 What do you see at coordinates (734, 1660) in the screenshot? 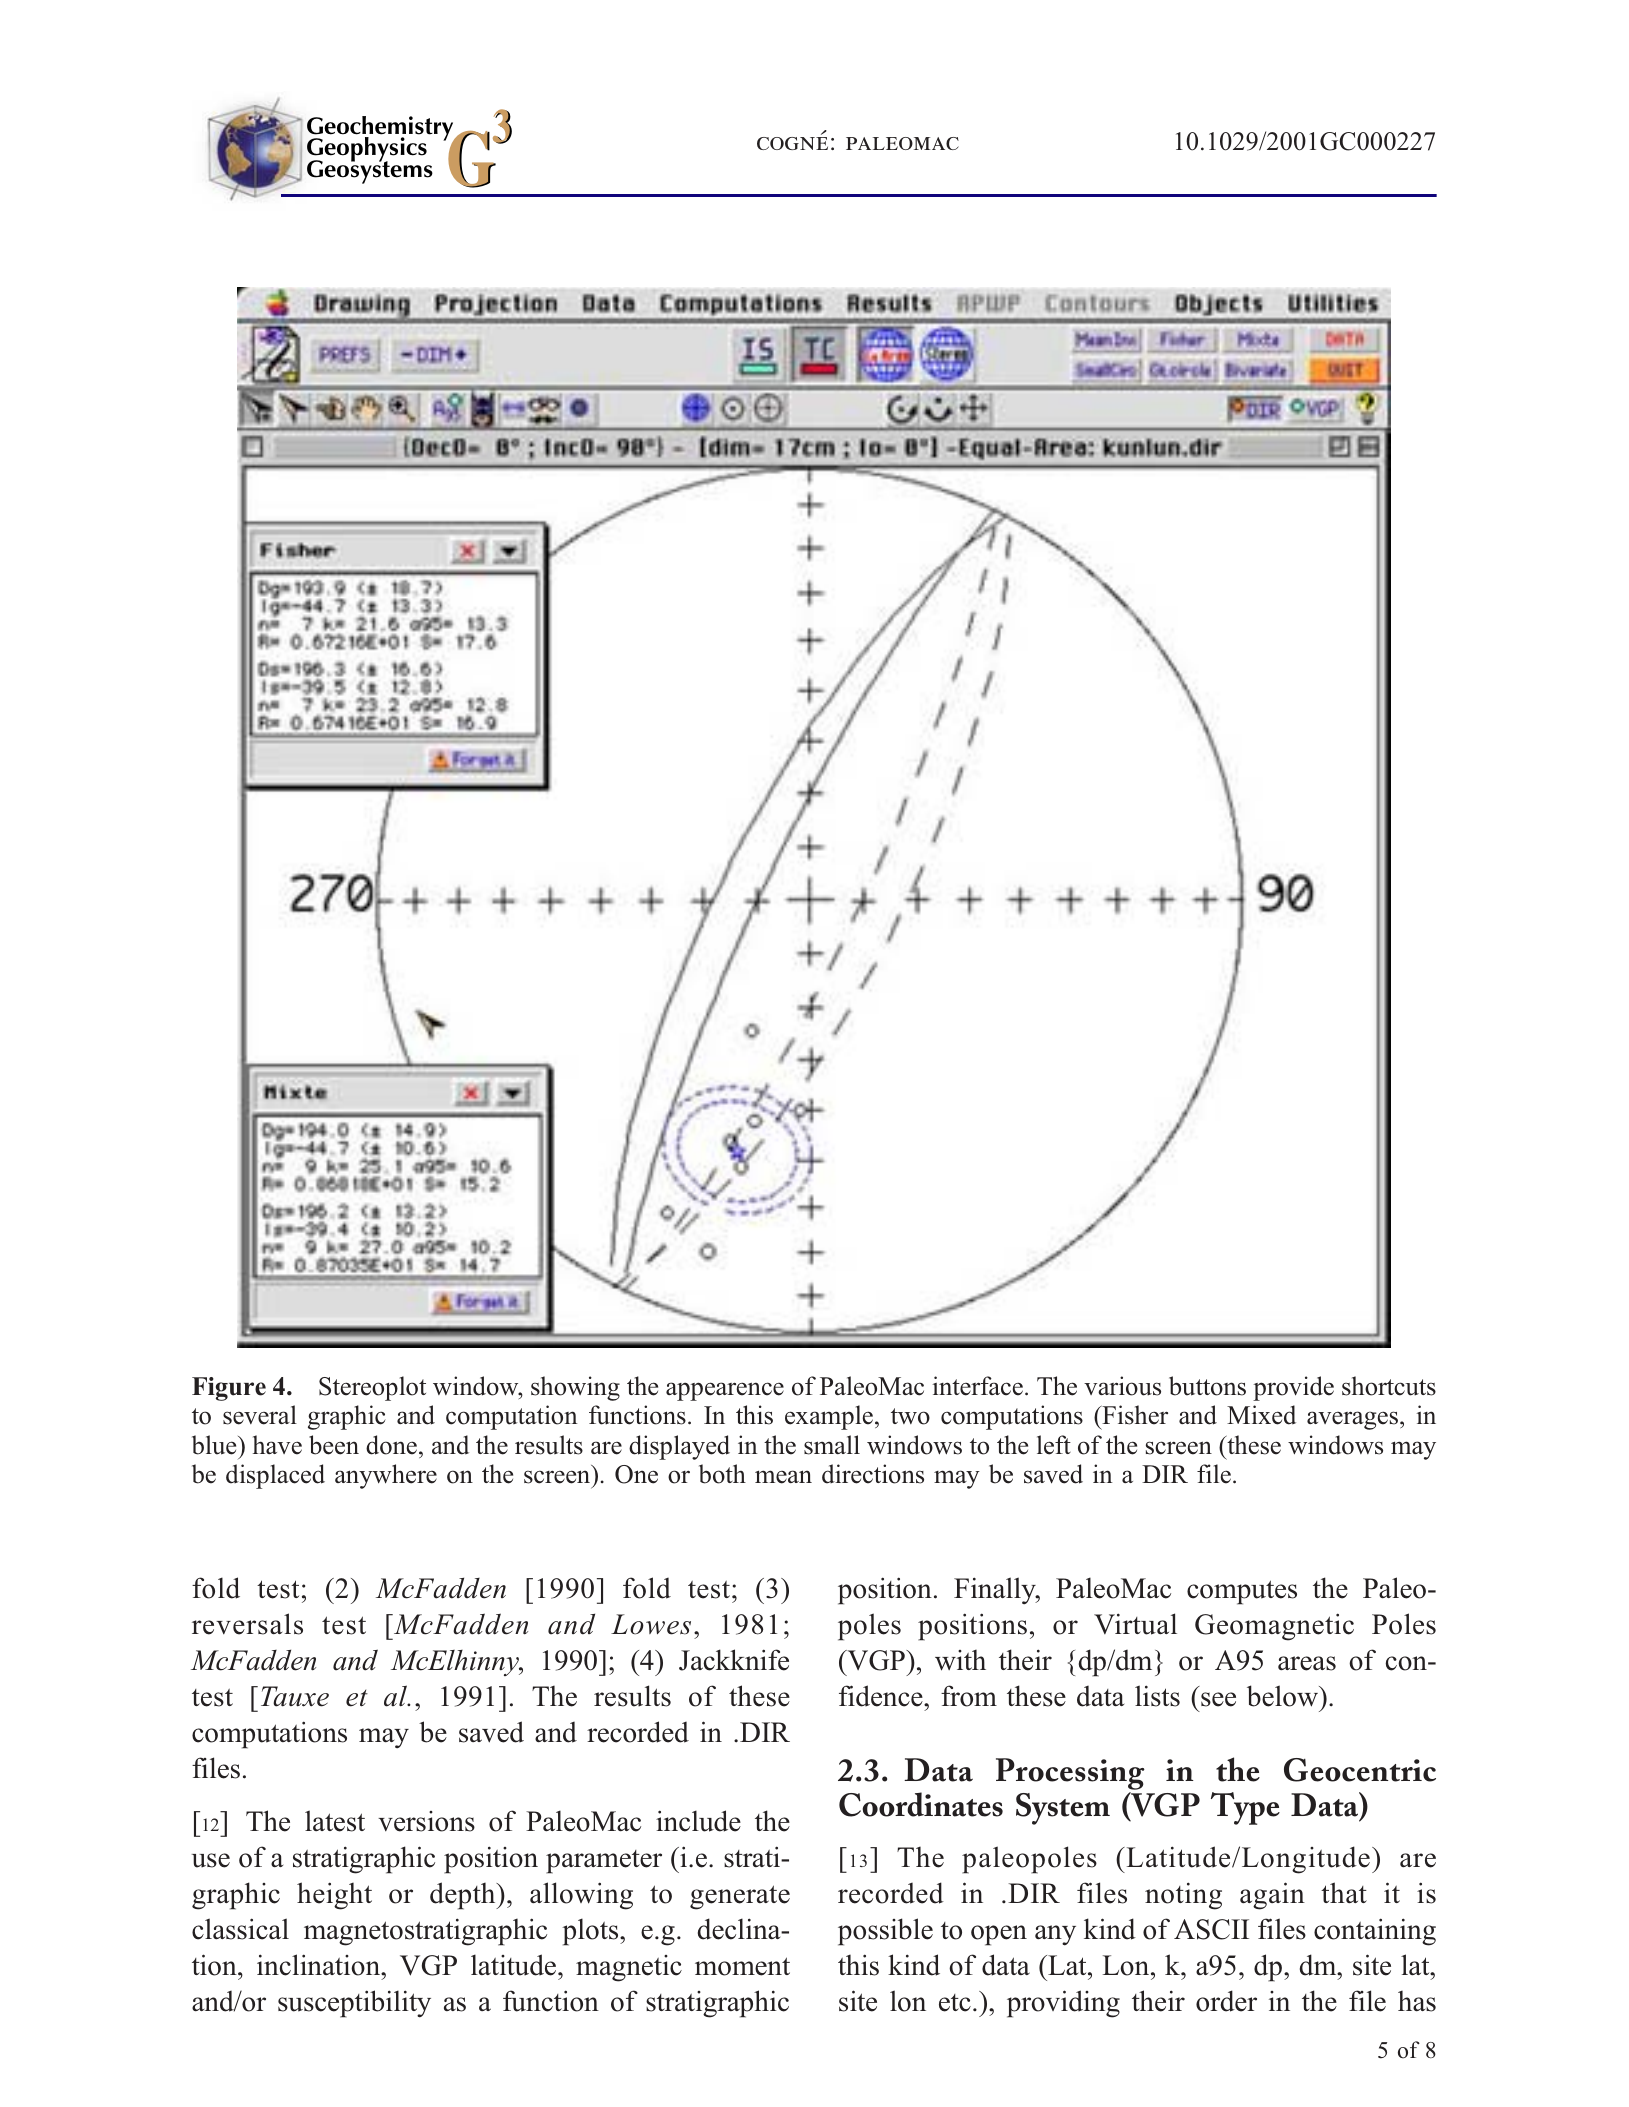
I see `Jackknife` at bounding box center [734, 1660].
